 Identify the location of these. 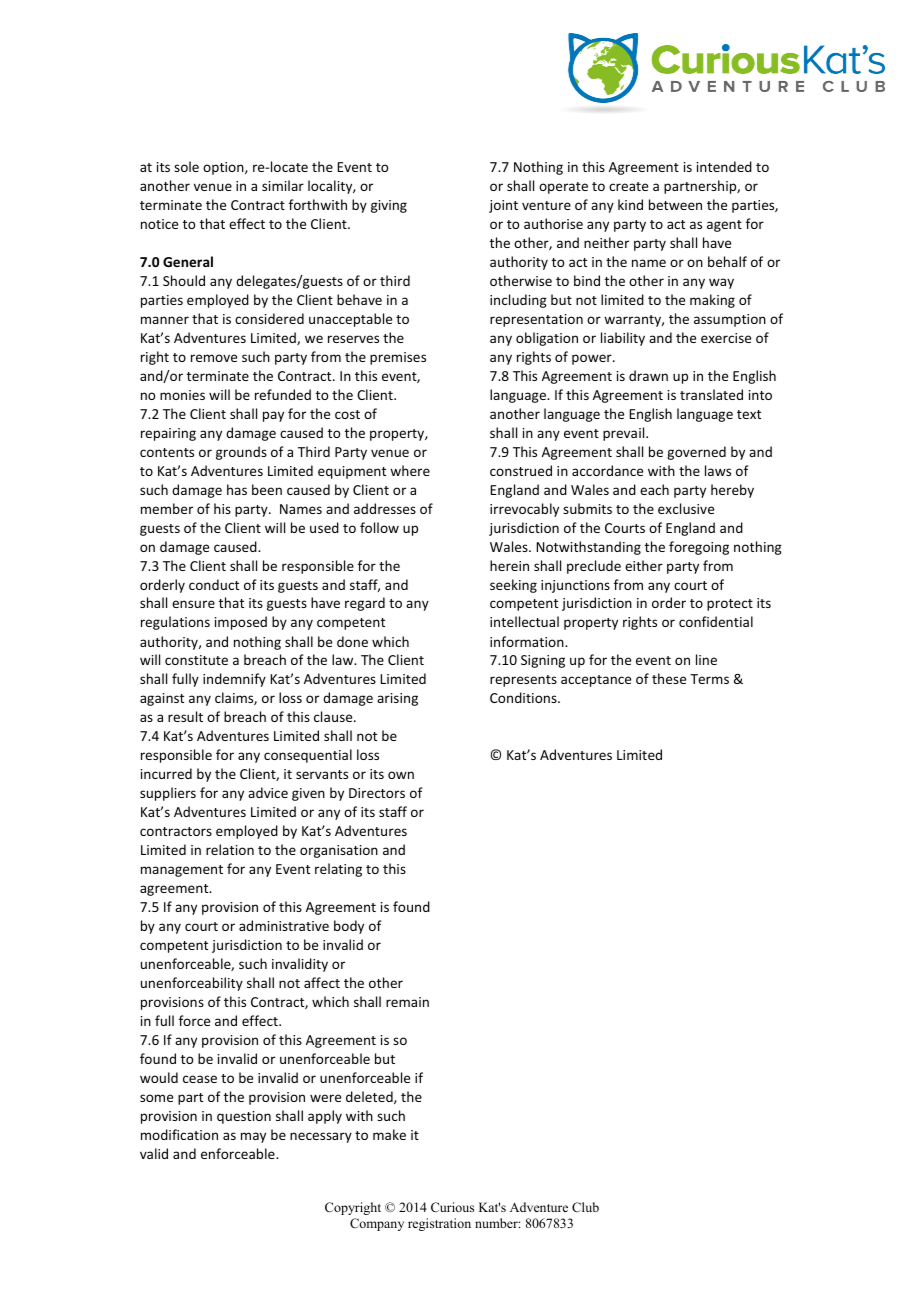
(669, 678).
